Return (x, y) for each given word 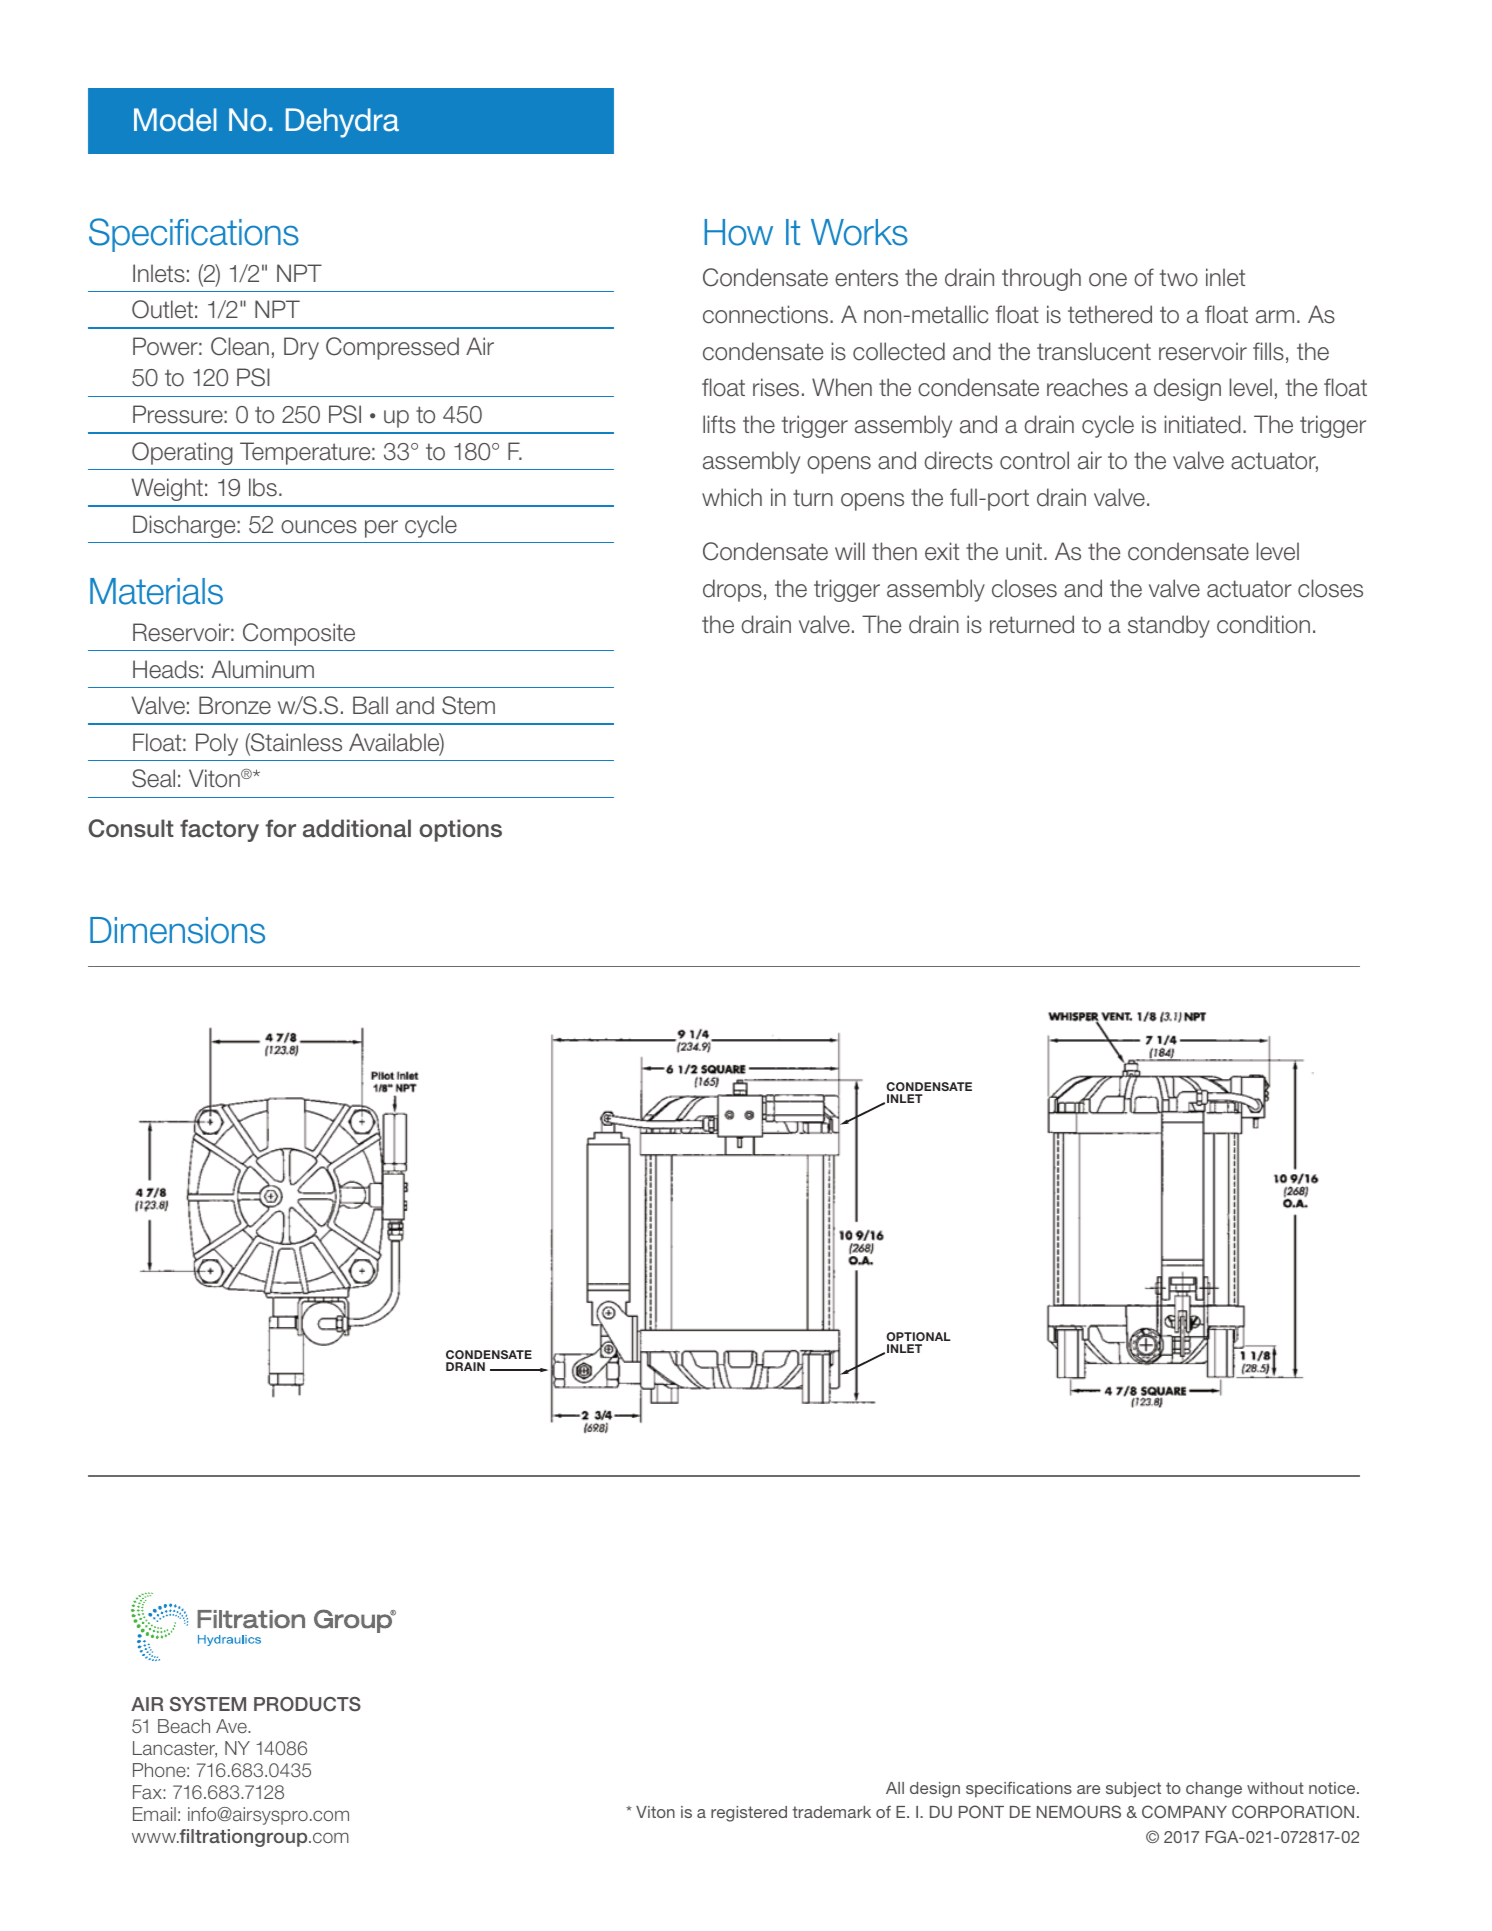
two (1179, 278)
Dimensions (177, 930)
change (1214, 1790)
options (460, 830)
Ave (232, 1726)
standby (1169, 626)
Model (175, 120)
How (738, 232)
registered (749, 1814)
